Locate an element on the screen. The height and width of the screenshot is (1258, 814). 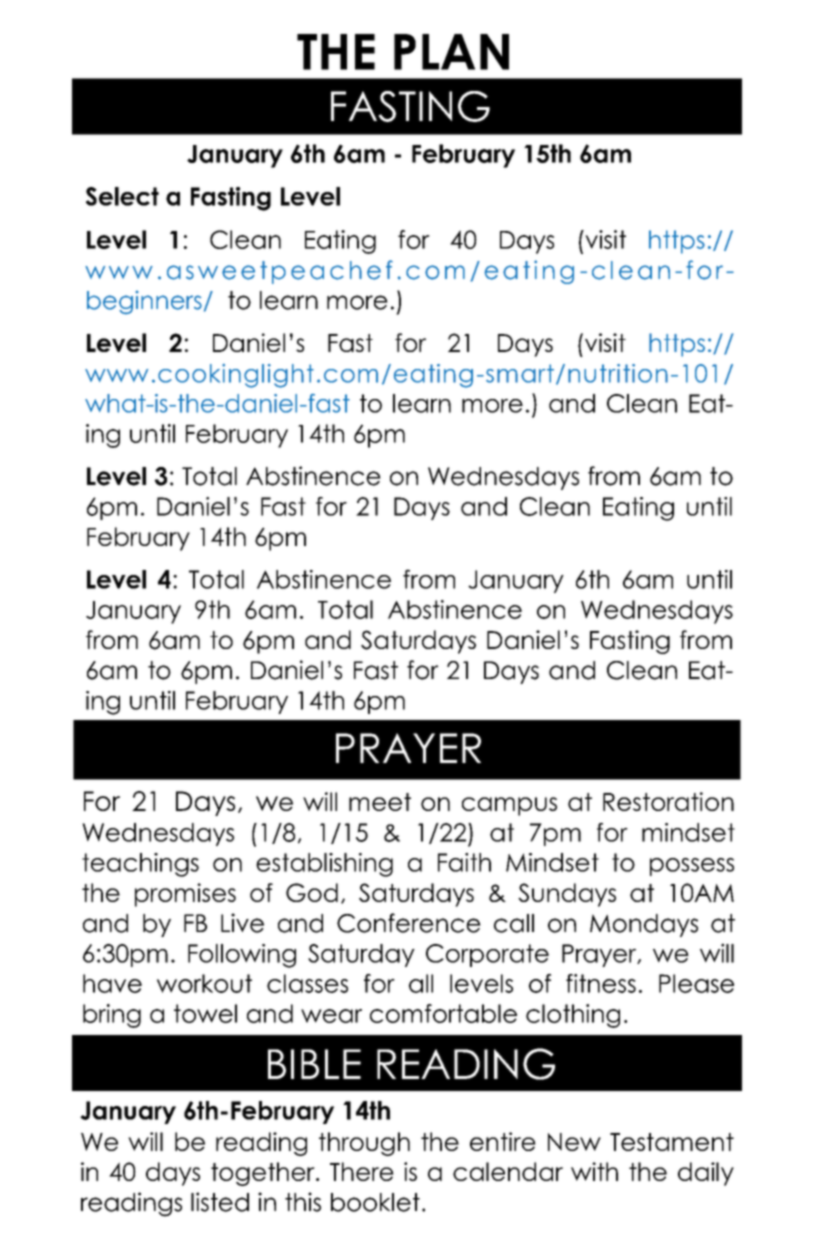
teachings is located at coordinates (140, 865).
